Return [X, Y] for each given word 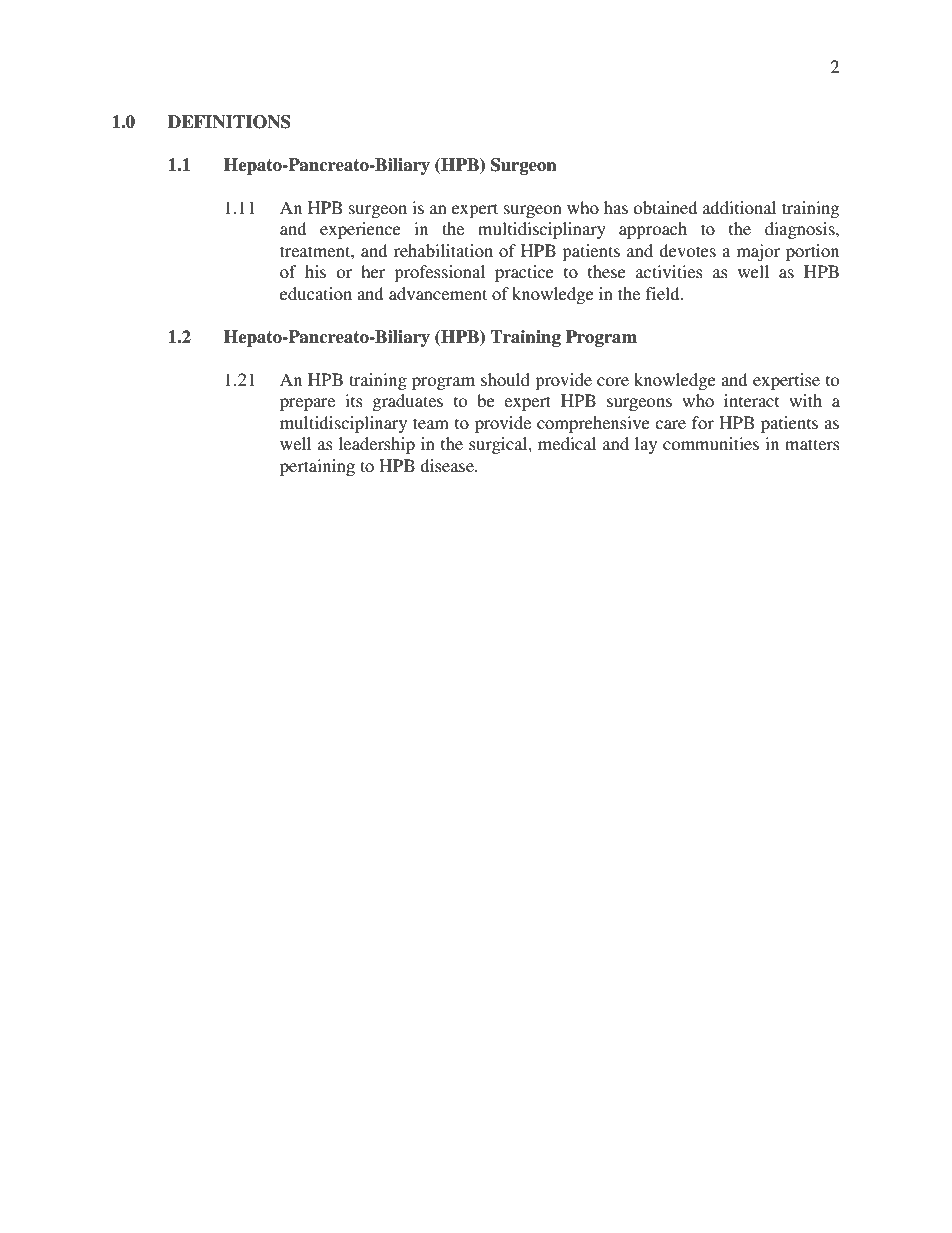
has [616, 207]
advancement [438, 293]
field [664, 293]
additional [739, 207]
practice [524, 273]
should [505, 379]
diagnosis [801, 230]
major [758, 252]
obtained [665, 207]
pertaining [317, 467]
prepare [307, 404]
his [315, 271]
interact [751, 400]
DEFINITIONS [229, 122]
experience [360, 230]
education [316, 293]
